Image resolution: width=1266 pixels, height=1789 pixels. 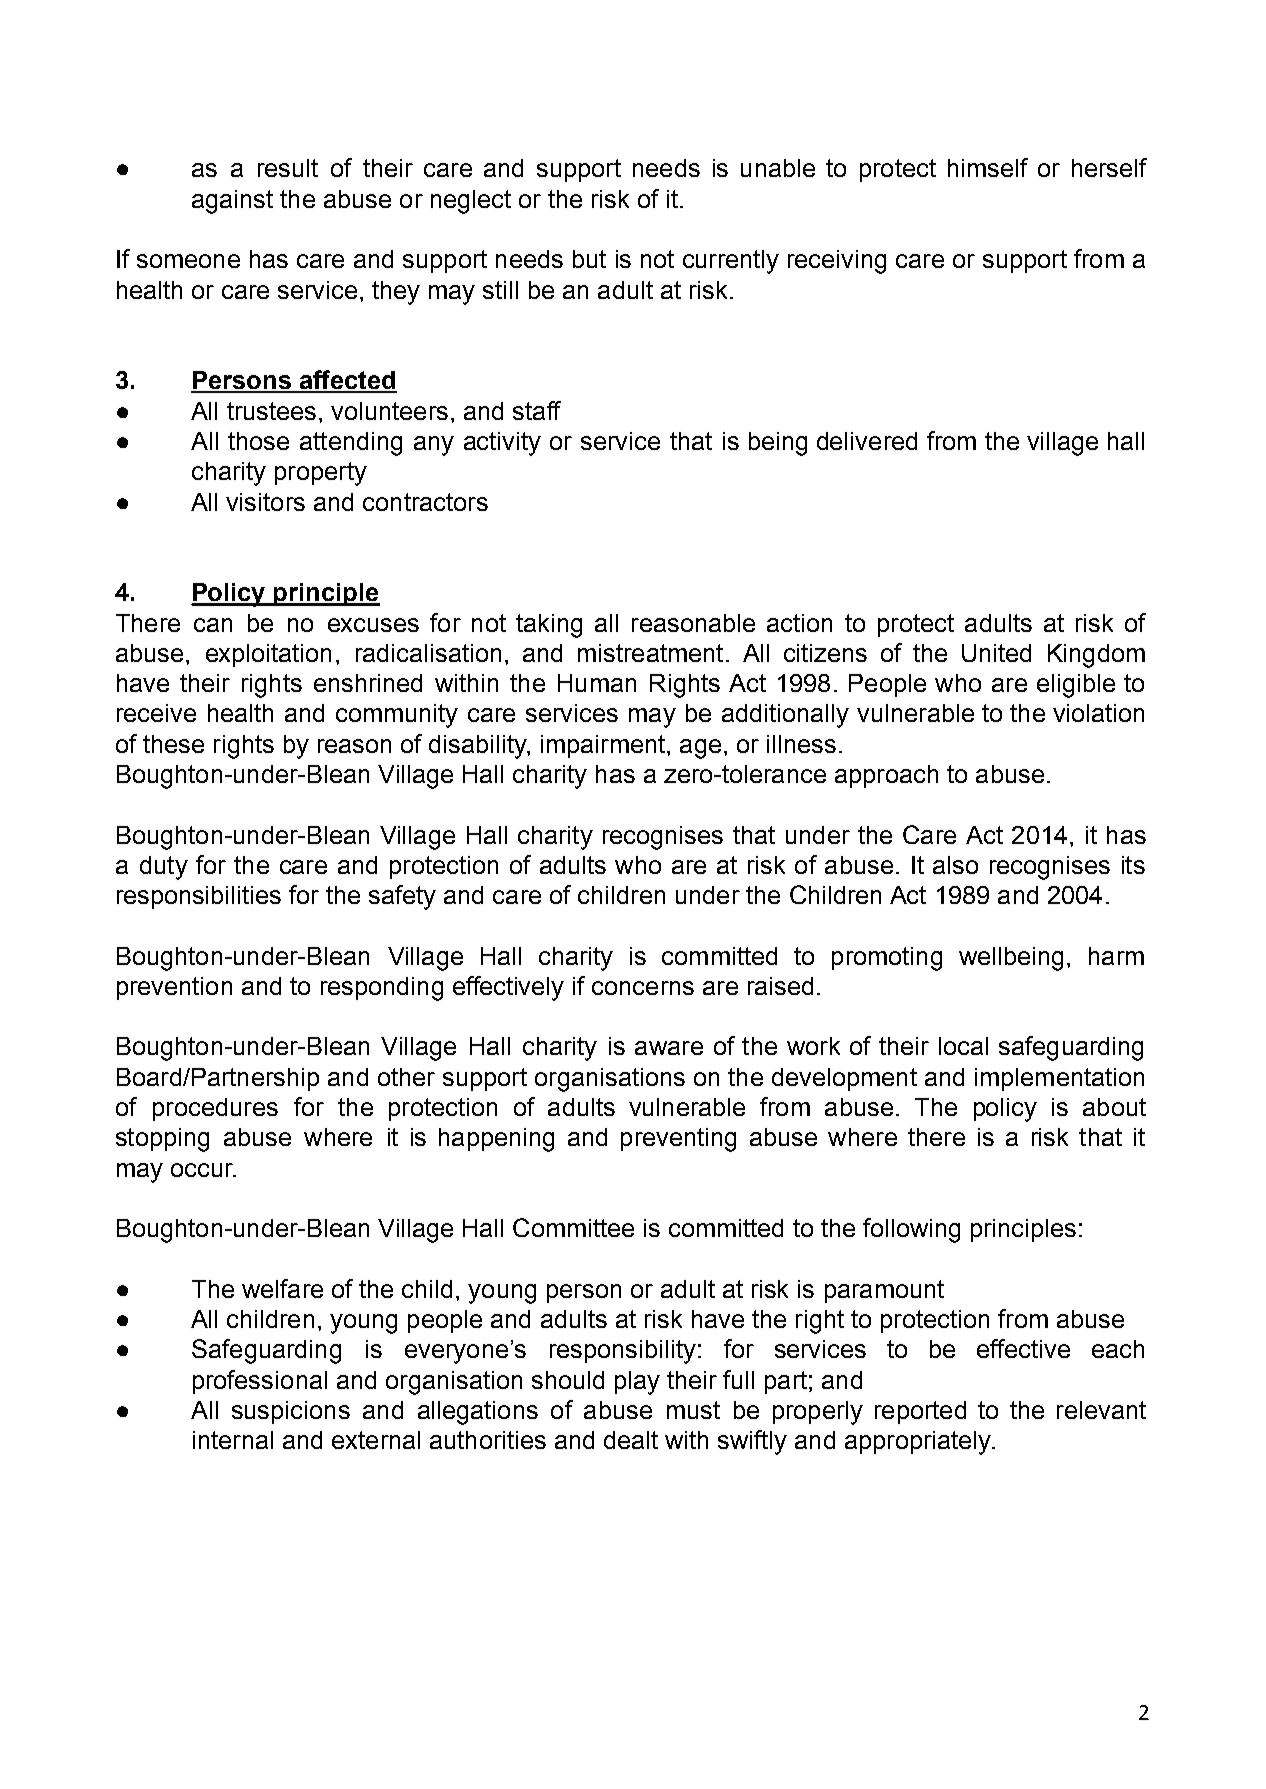 I want to click on also, so click(x=955, y=865).
